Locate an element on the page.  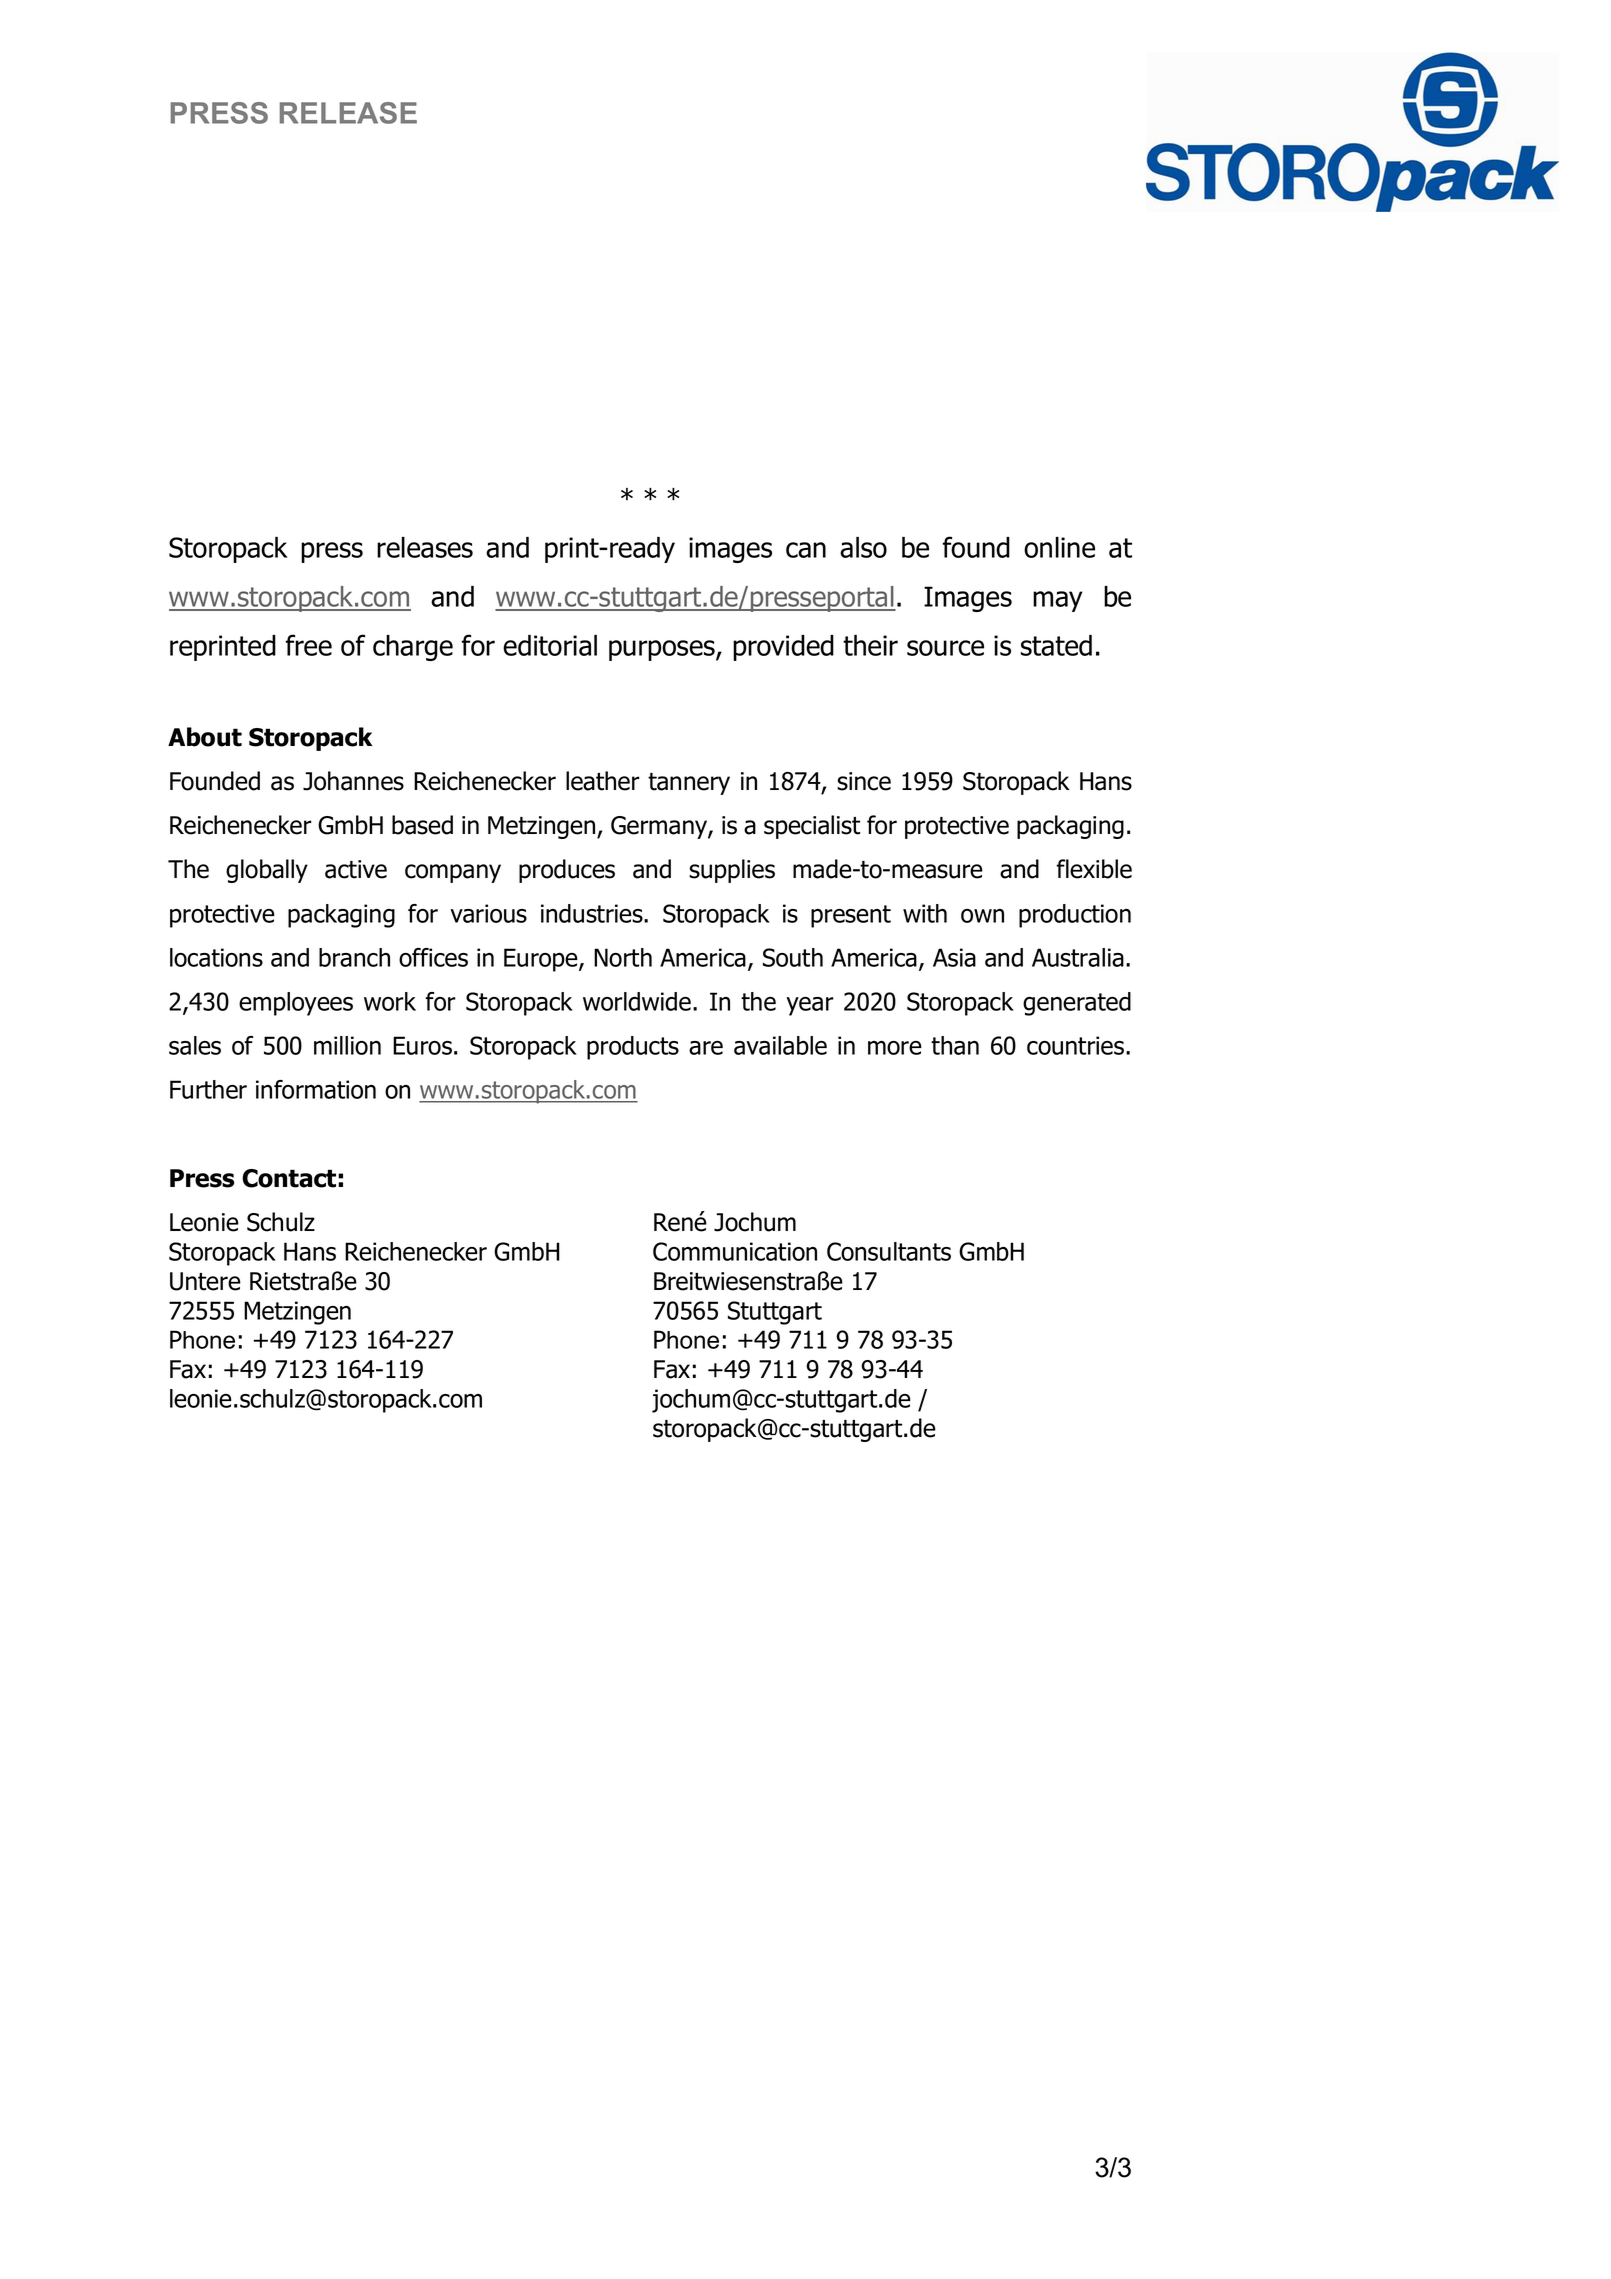
globally is located at coordinates (267, 871).
